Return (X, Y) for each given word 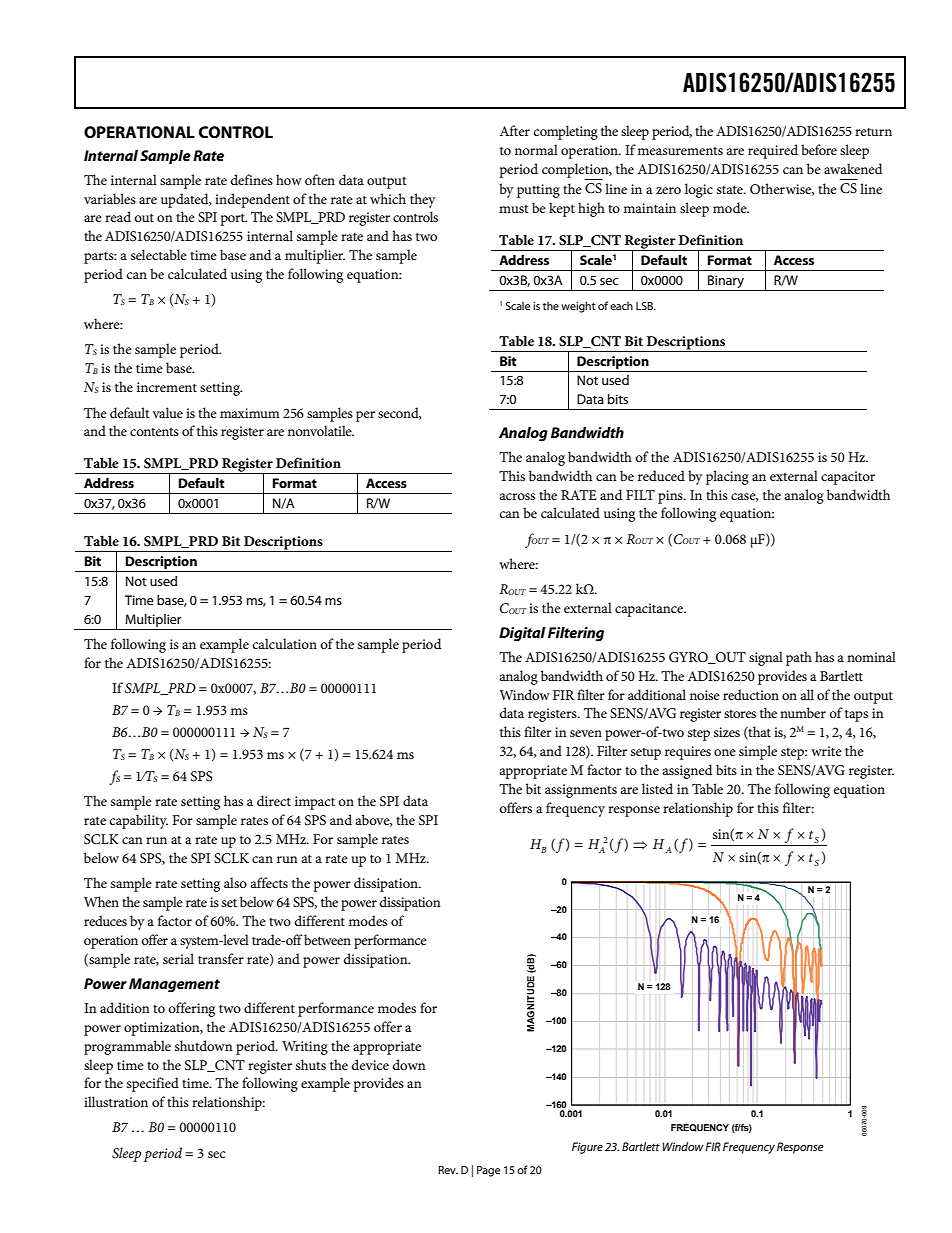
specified (153, 1084)
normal (536, 149)
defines (252, 179)
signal (766, 658)
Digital (522, 634)
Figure (587, 1148)
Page (488, 1171)
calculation (284, 643)
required (773, 151)
